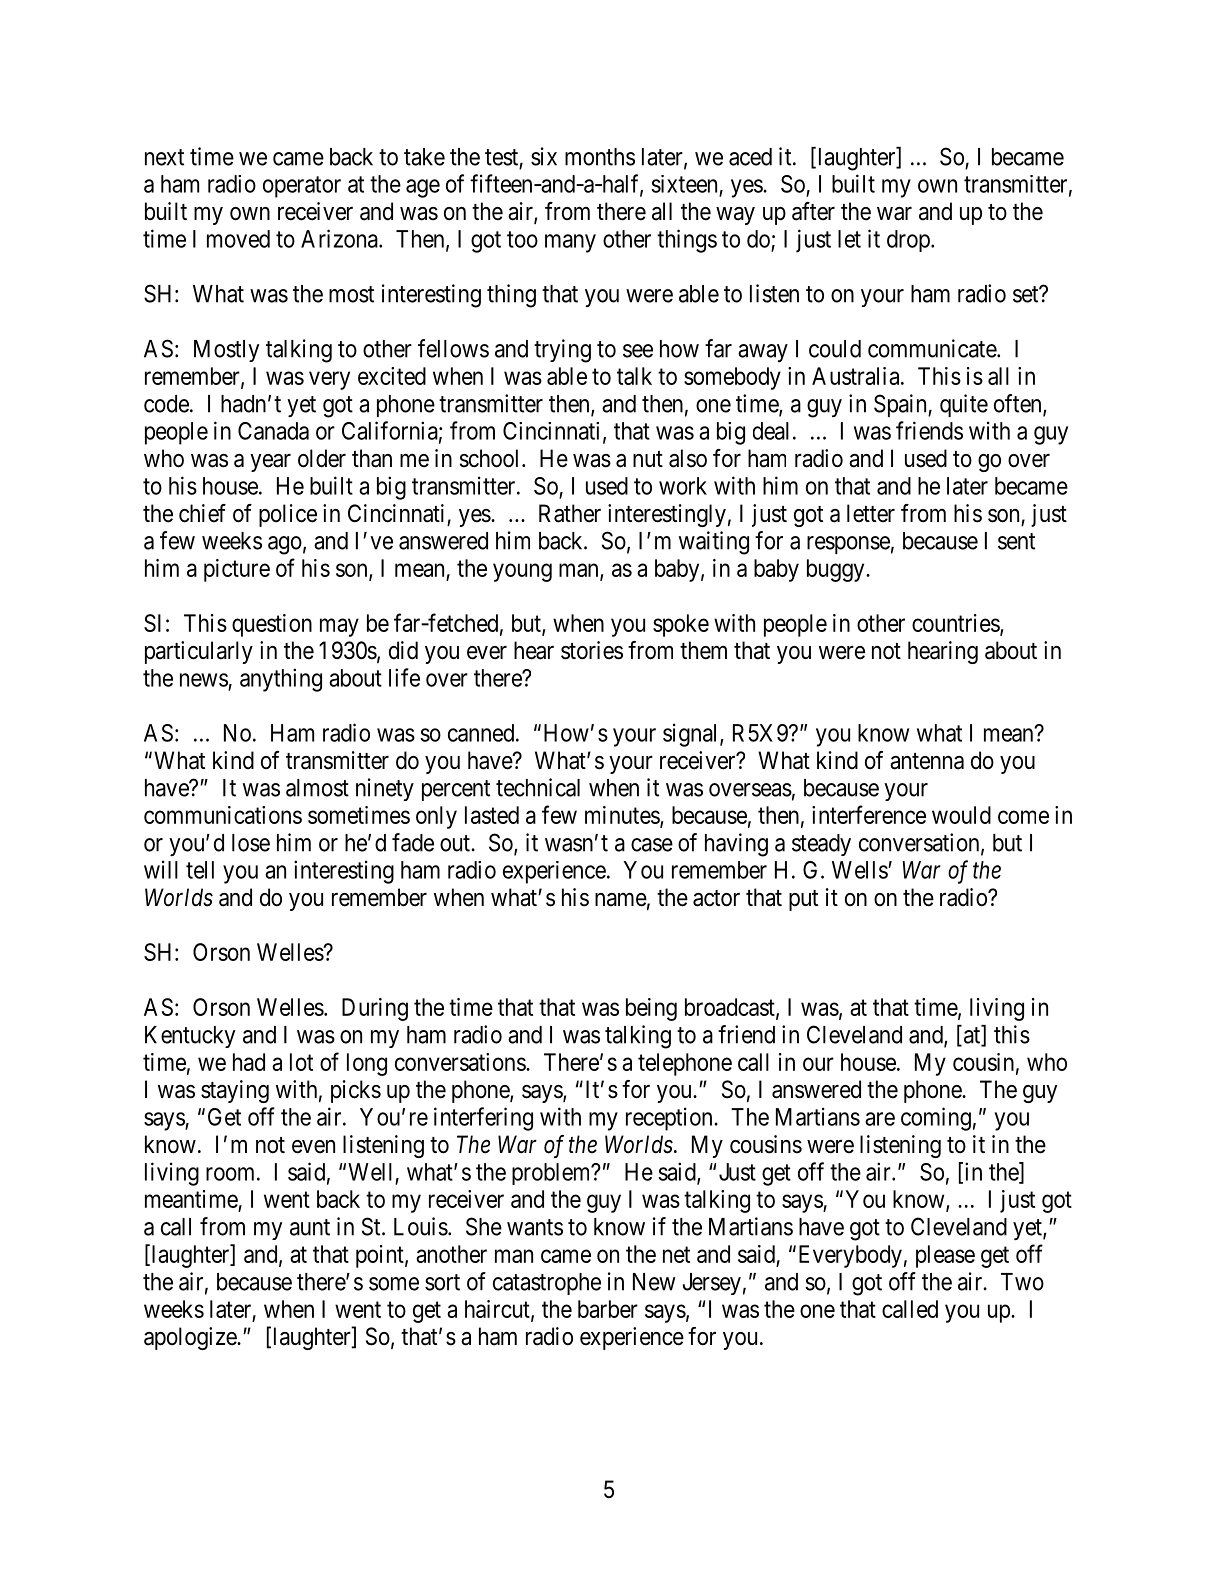 Image resolution: width=1217 pixels, height=1575 pixels. What do you see at coordinates (191, 1338) in the image?
I see `apologize` at bounding box center [191, 1338].
